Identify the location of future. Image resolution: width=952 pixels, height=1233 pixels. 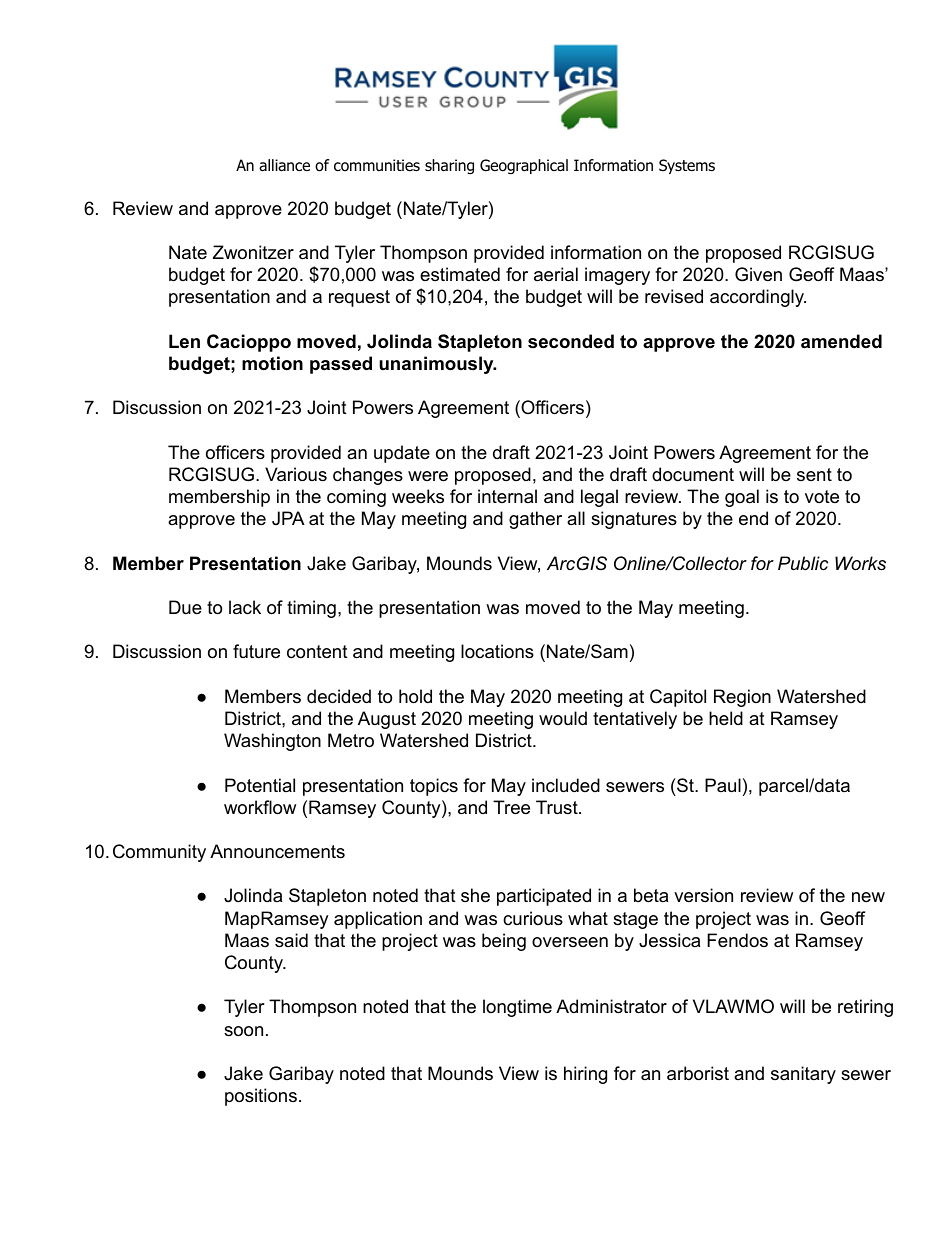
(256, 651).
